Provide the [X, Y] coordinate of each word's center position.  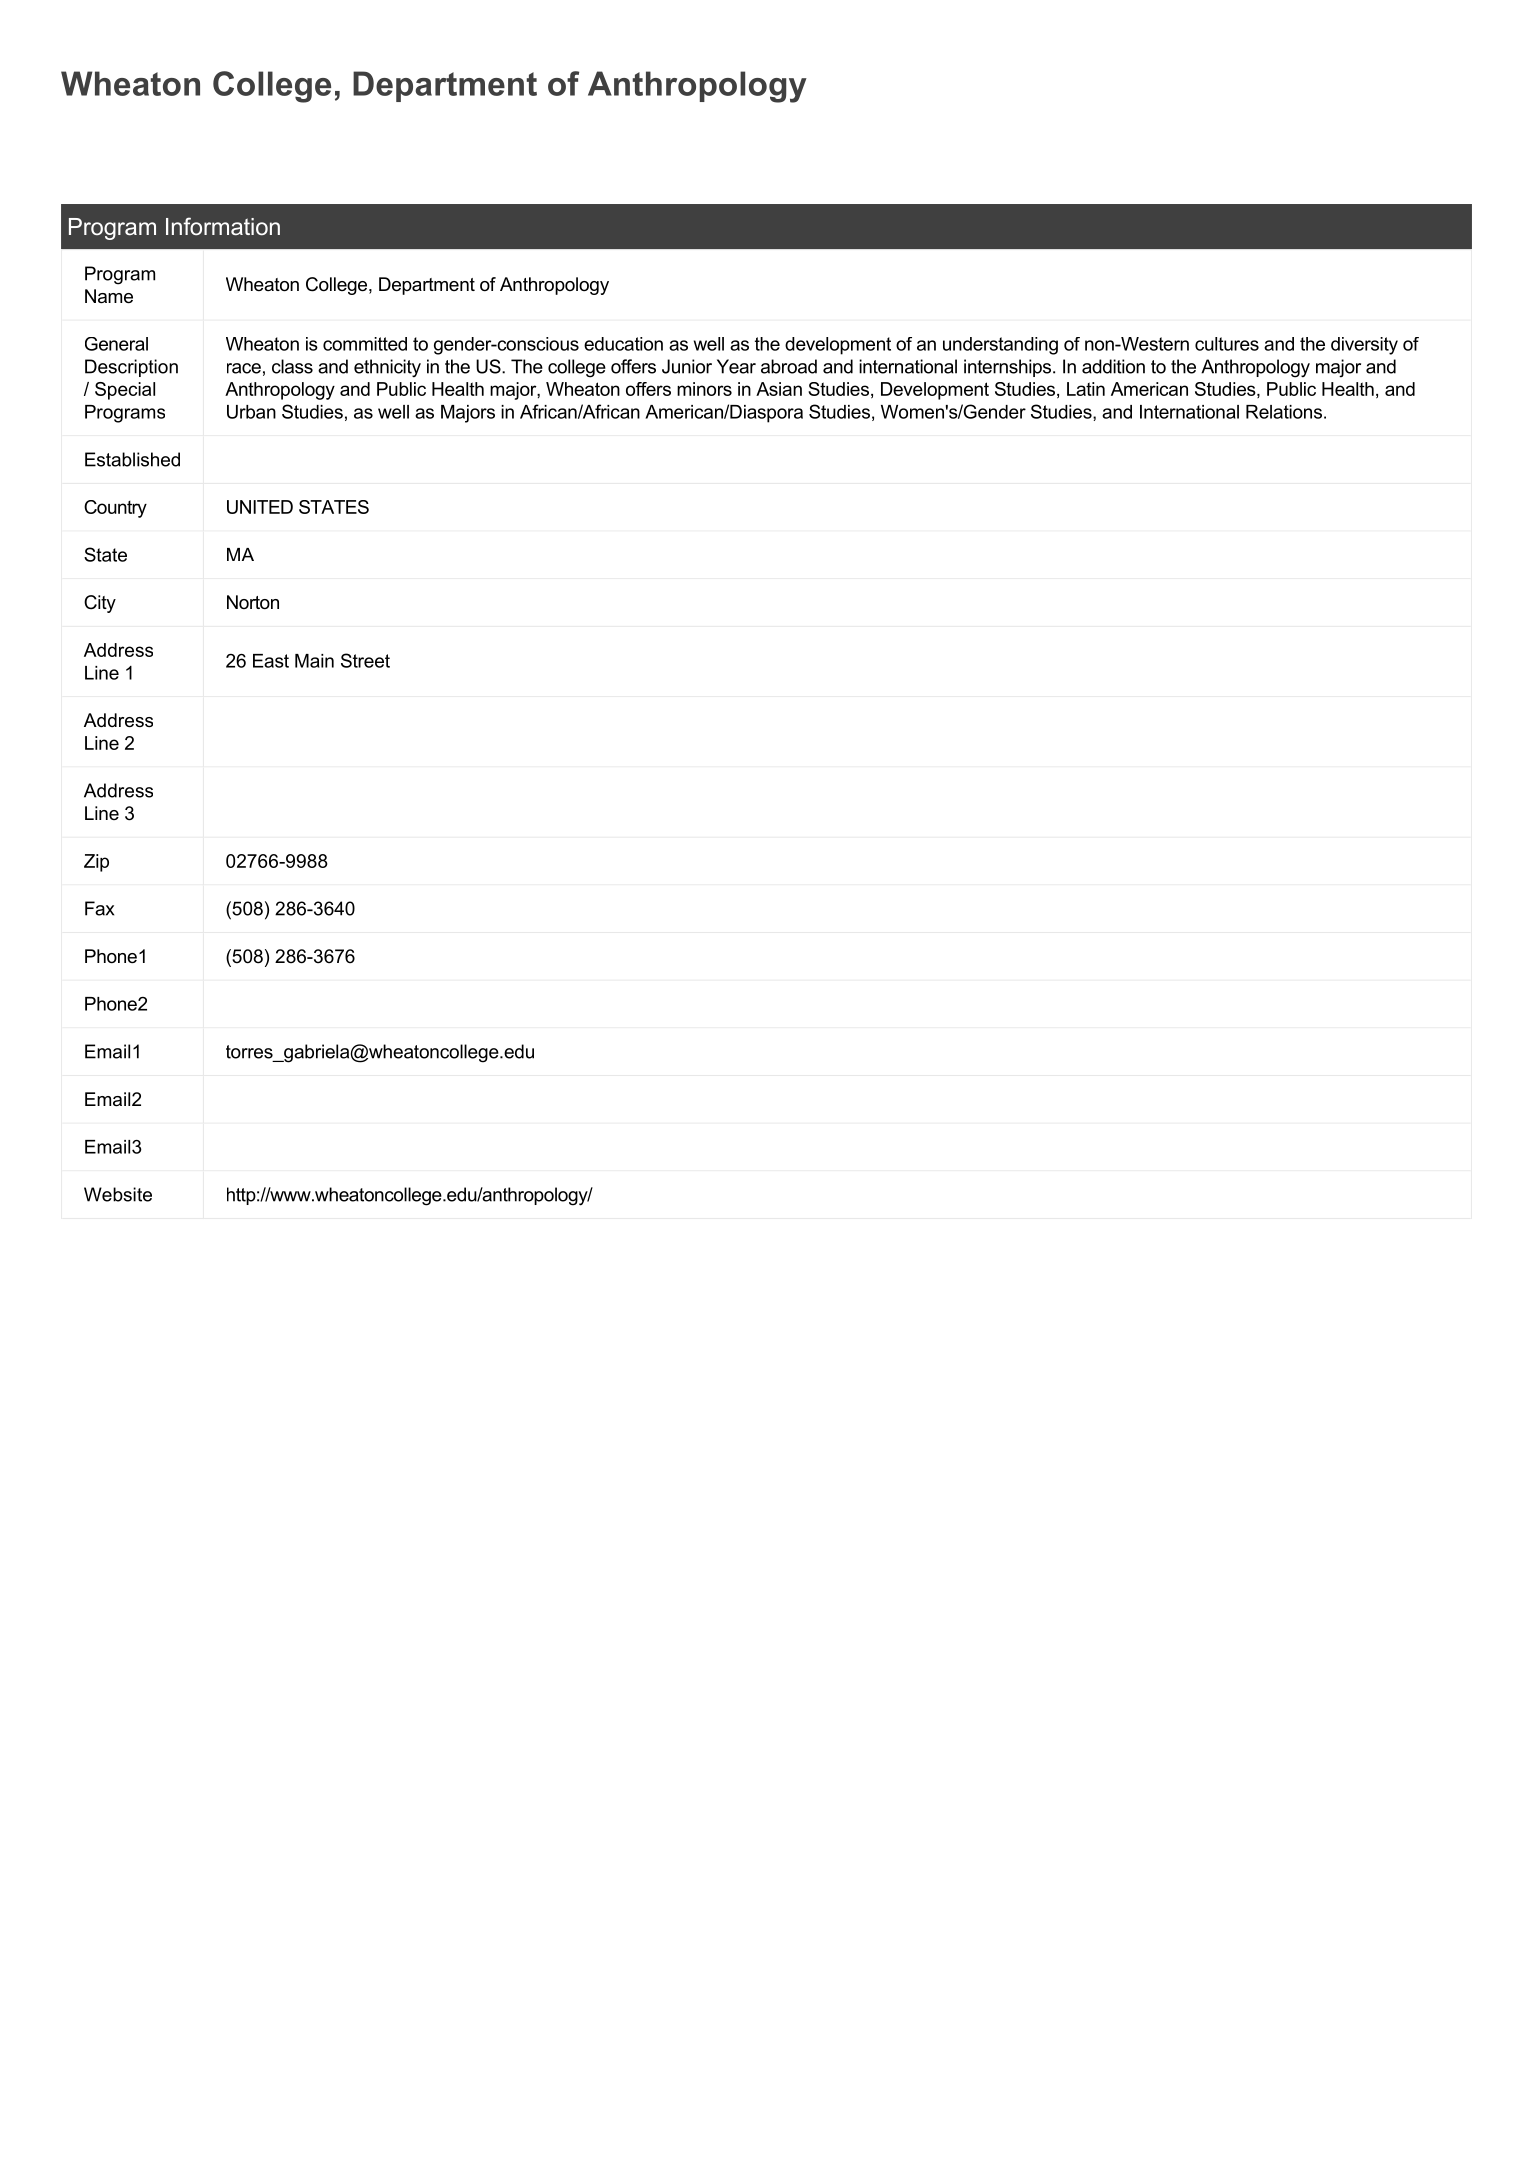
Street [365, 660]
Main [314, 661]
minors [704, 389]
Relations [1284, 412]
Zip [96, 863]
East [271, 661]
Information [223, 226]
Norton [253, 602]
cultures [1227, 344]
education [623, 344]
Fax [99, 908]
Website [118, 1194]
